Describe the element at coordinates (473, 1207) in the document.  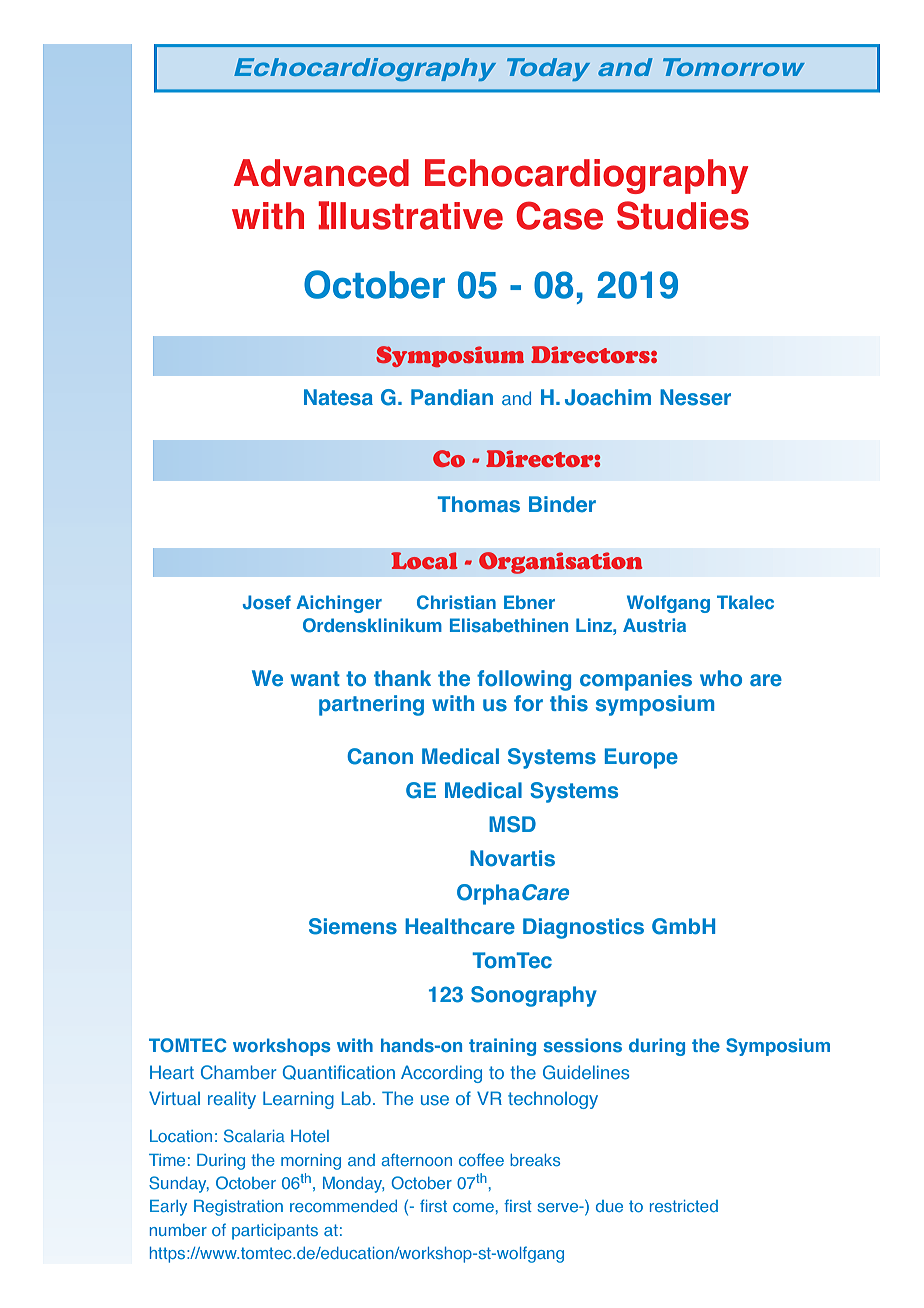
I see `come` at that location.
